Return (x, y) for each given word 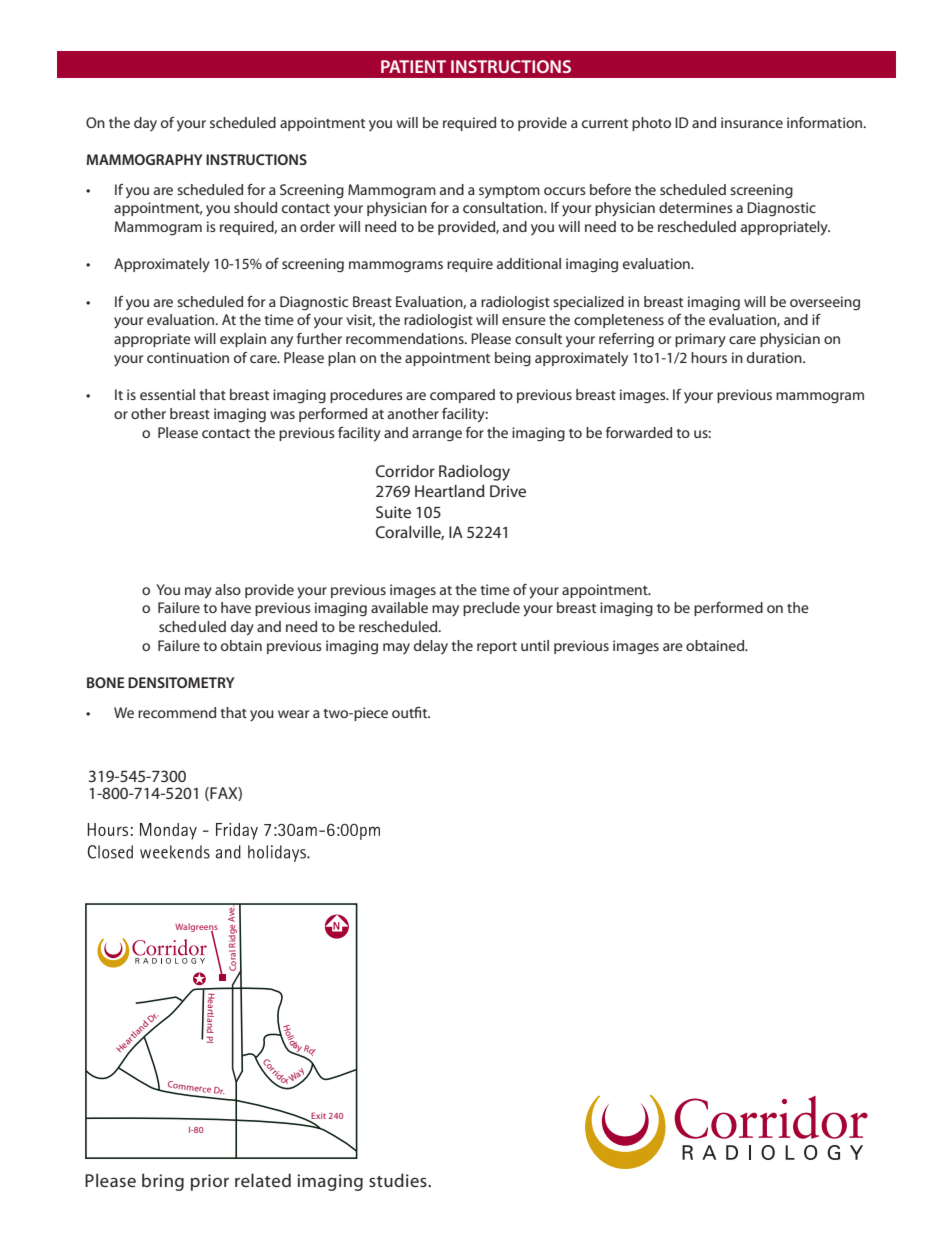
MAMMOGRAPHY (144, 159)
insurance (752, 122)
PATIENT (413, 66)
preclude (491, 609)
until (535, 645)
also (228, 589)
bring (163, 1182)
